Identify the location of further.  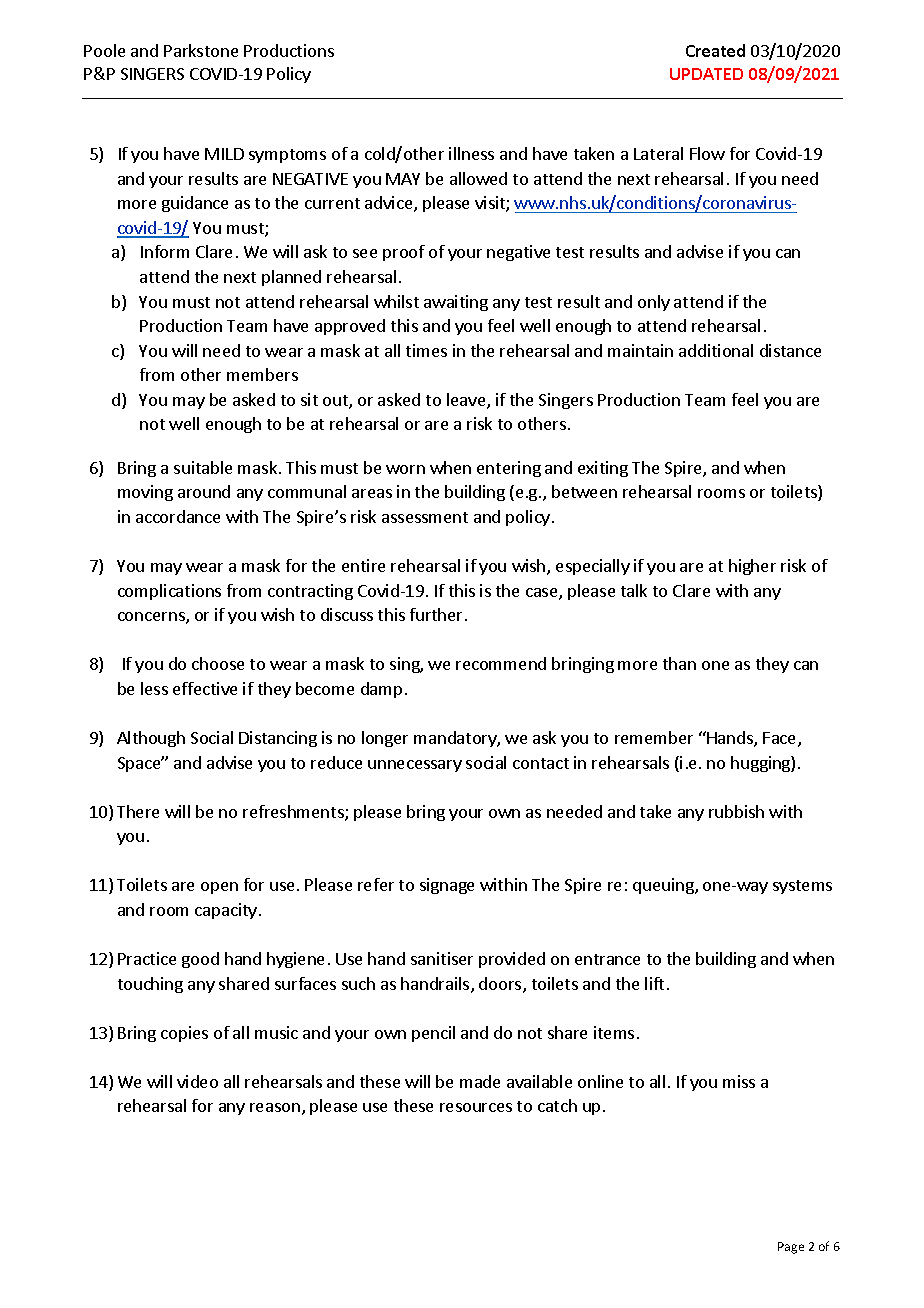
(438, 614).
